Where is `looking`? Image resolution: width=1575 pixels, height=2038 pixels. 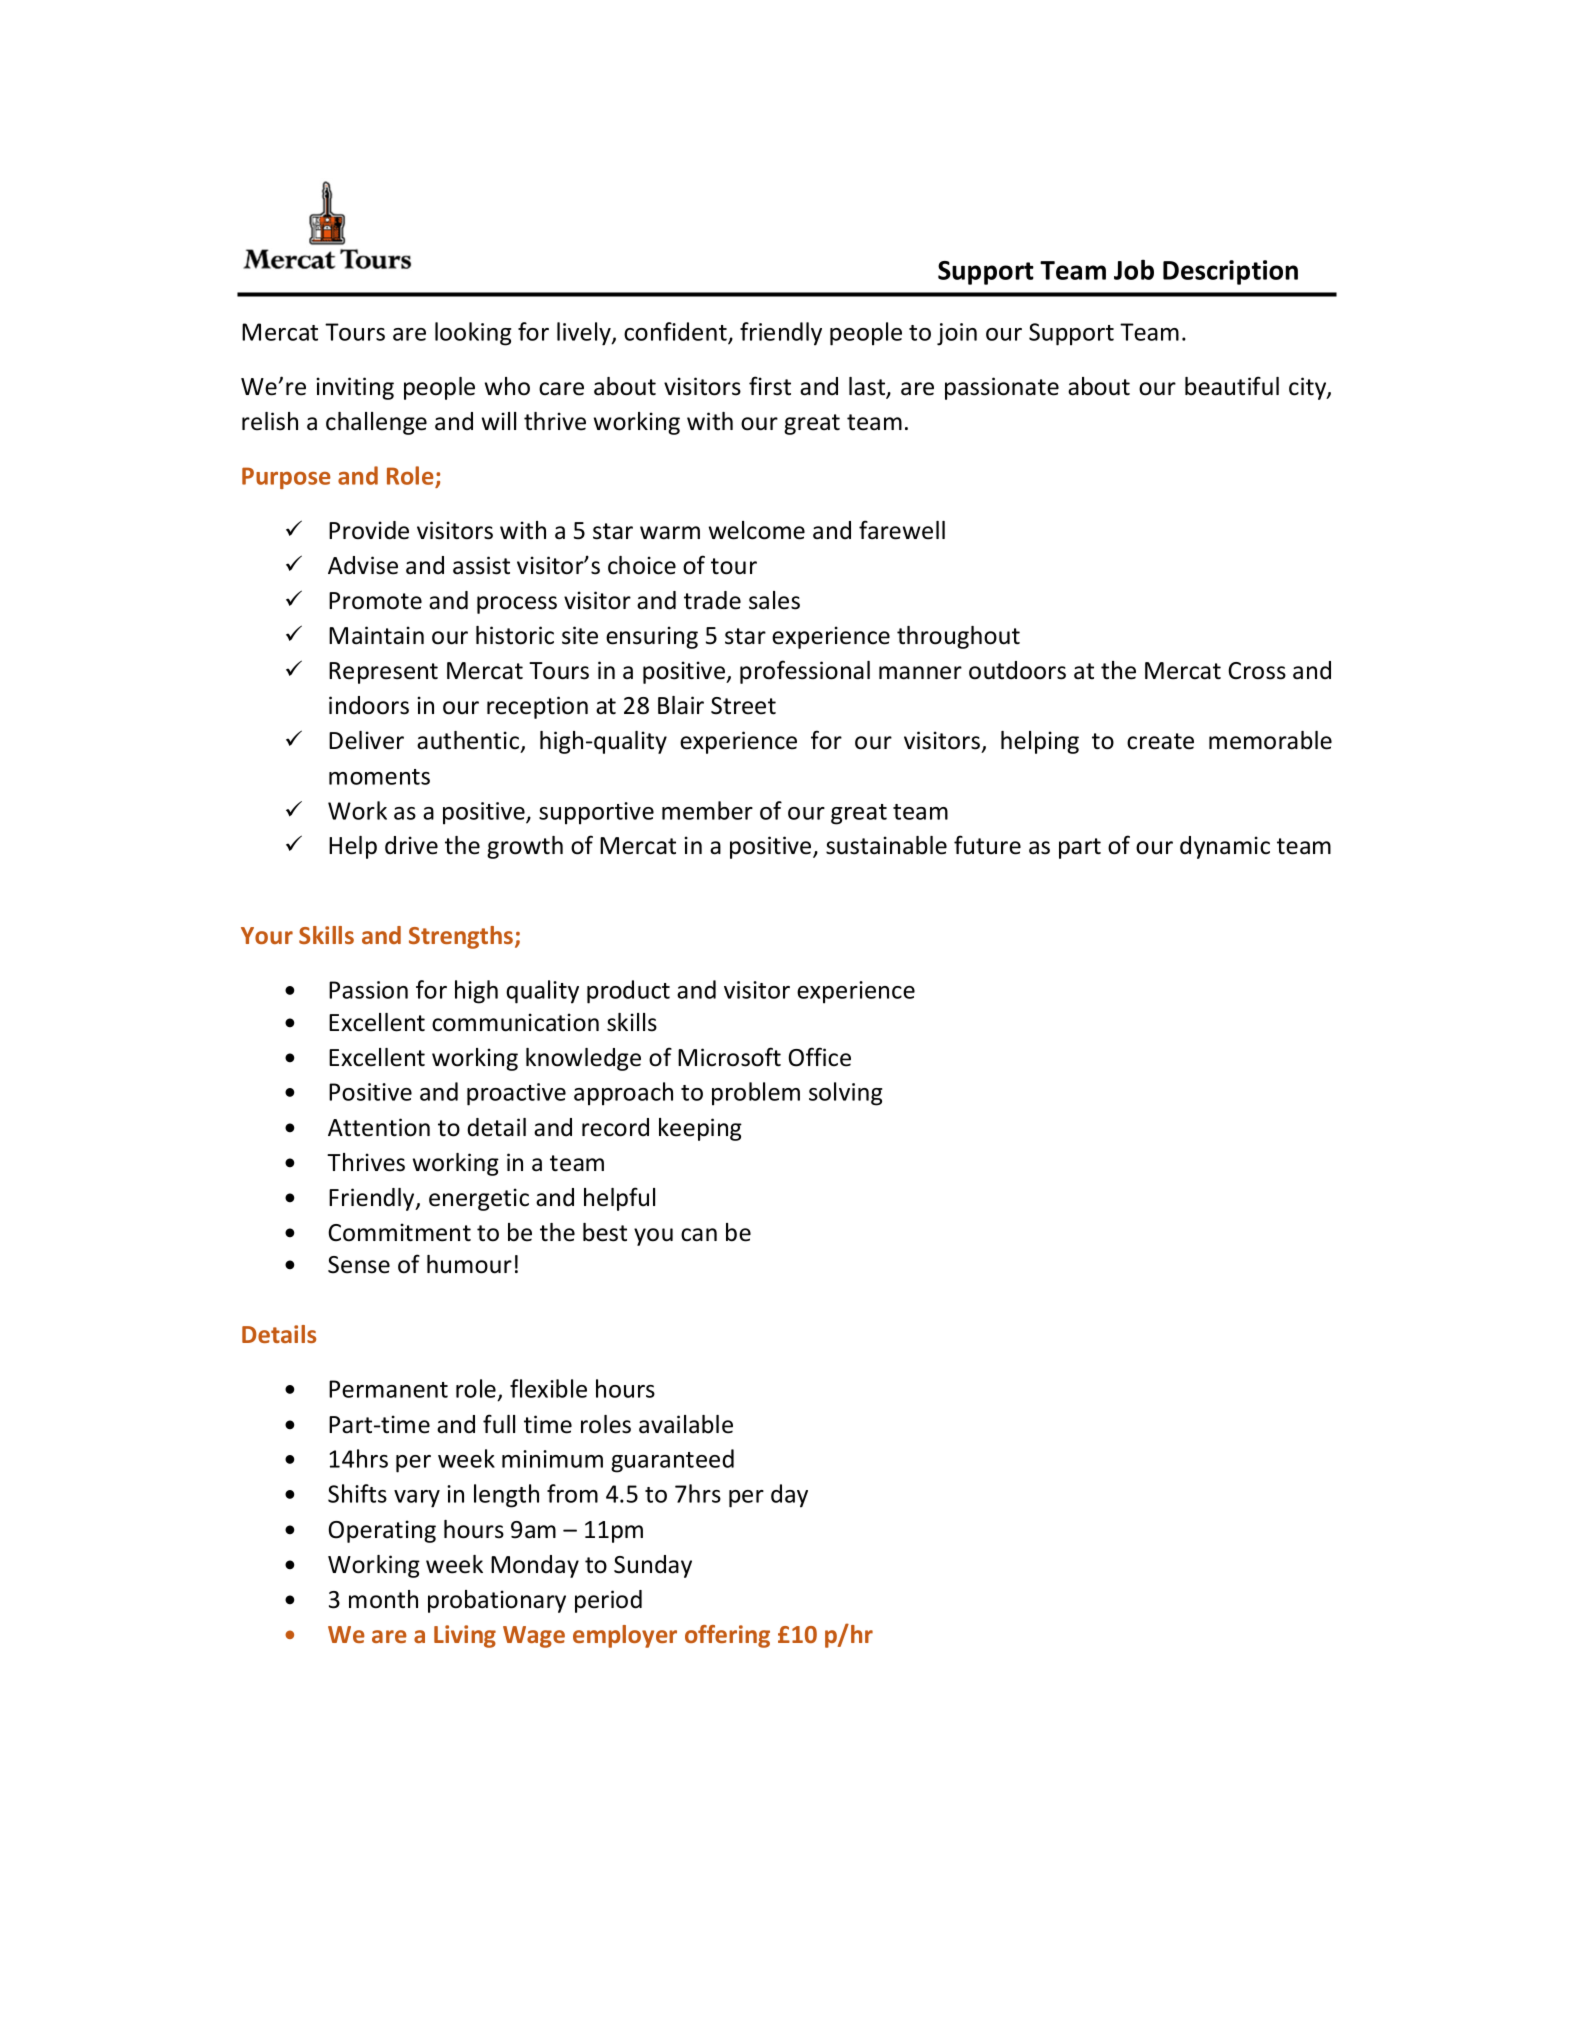
looking is located at coordinates (473, 334).
